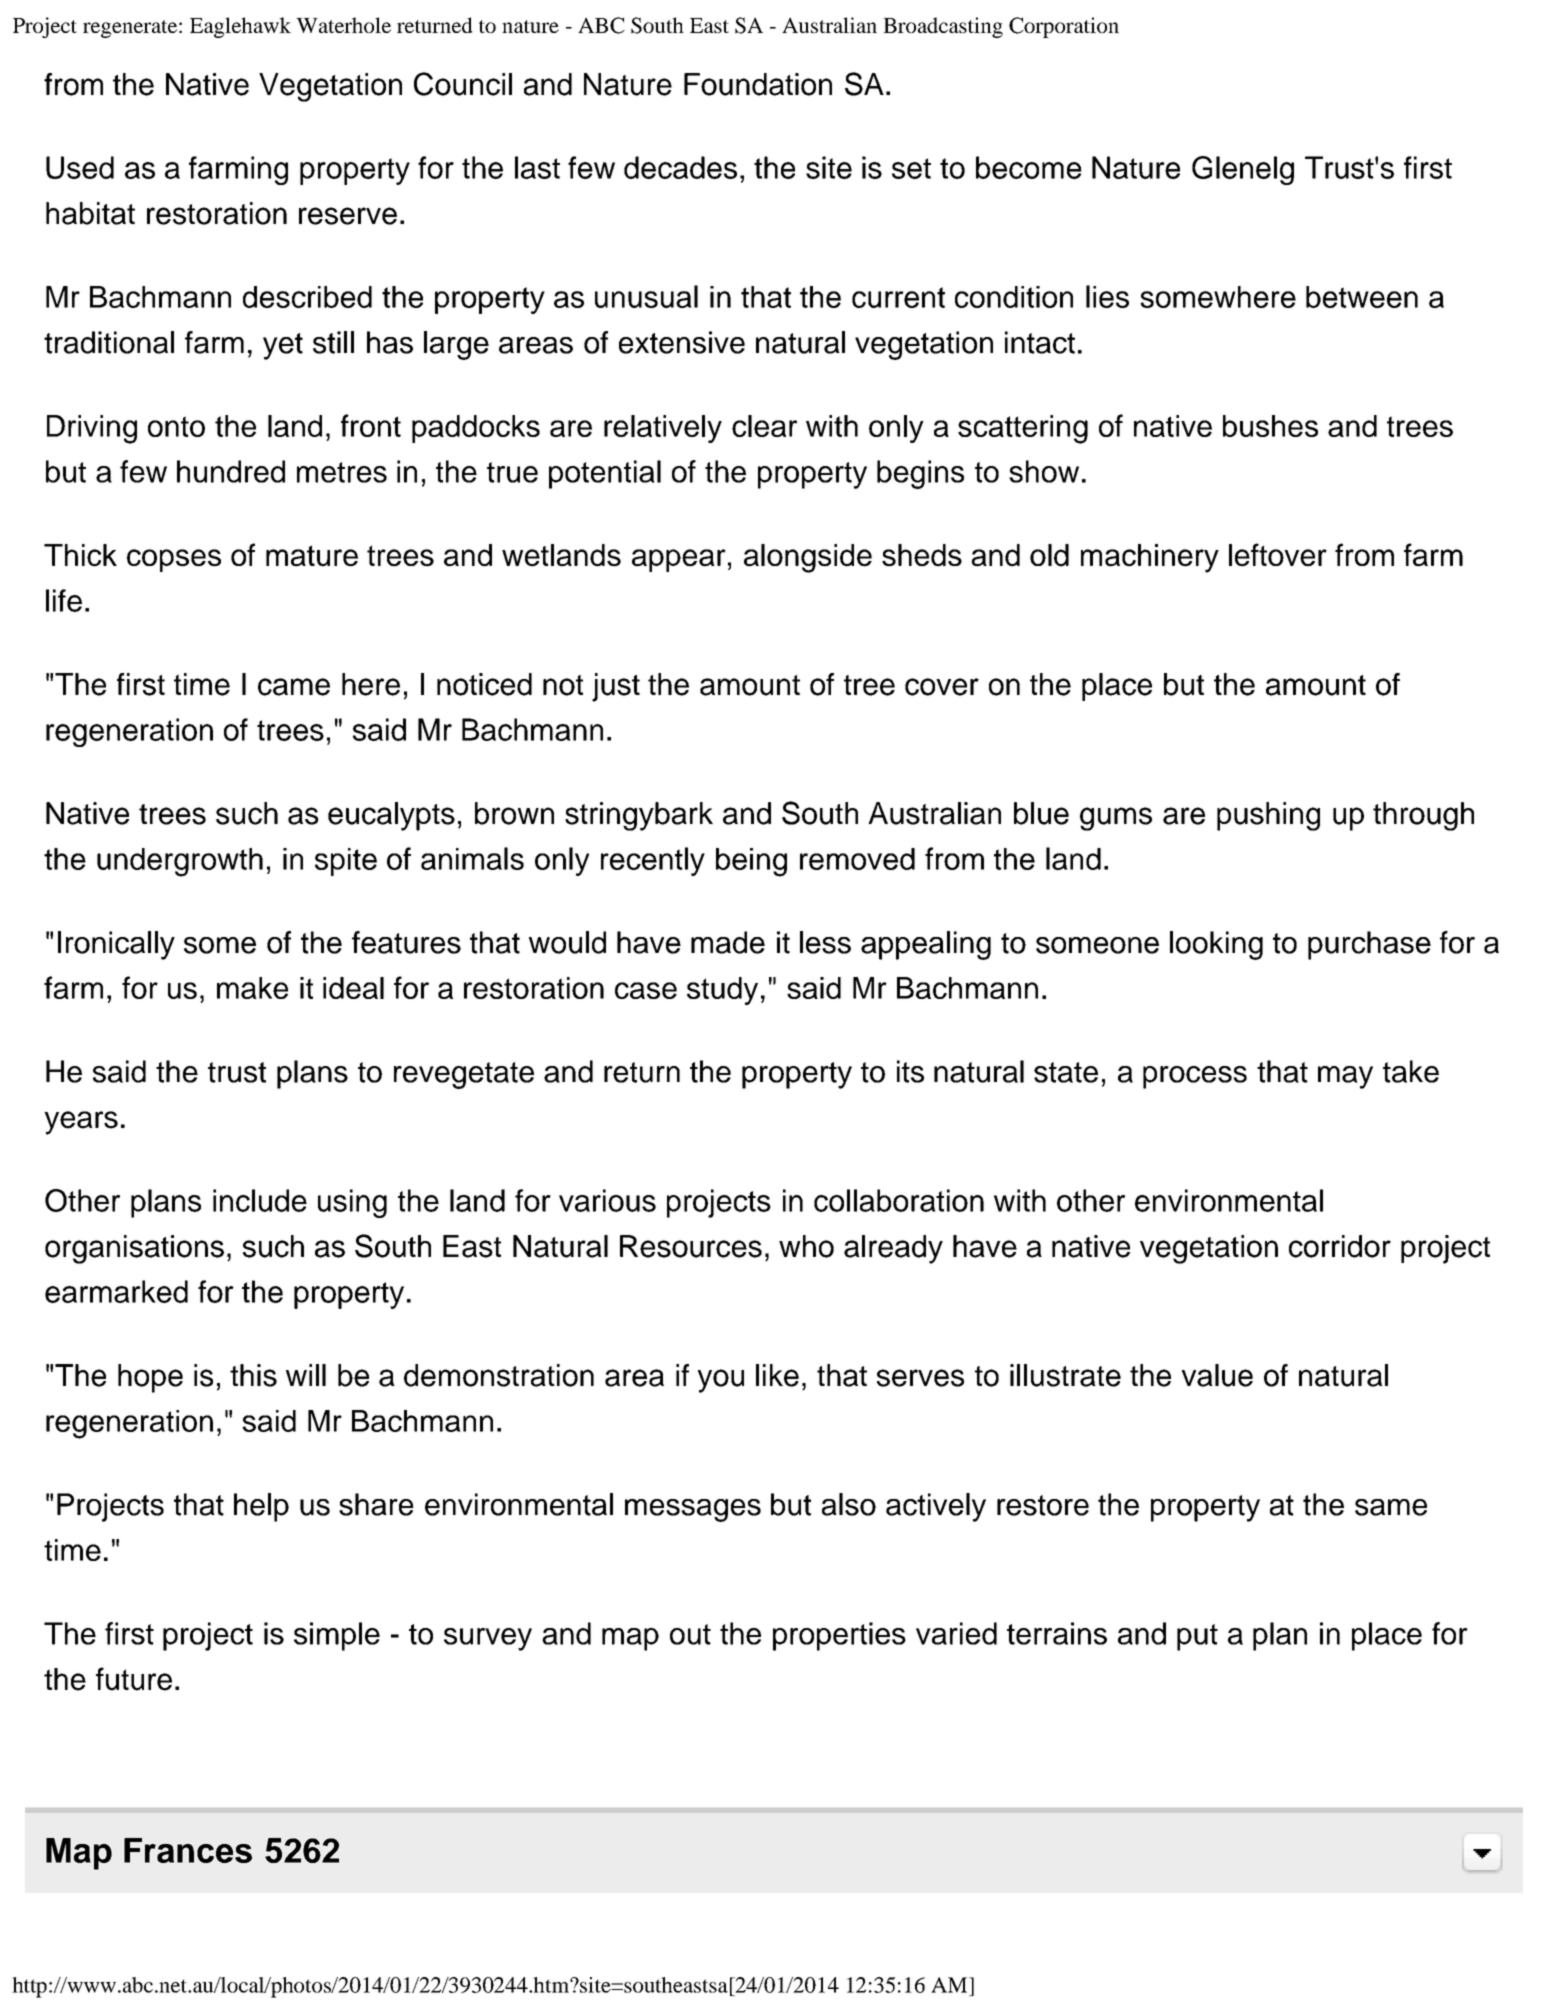 The height and width of the screenshot is (2005, 1549). Describe the element at coordinates (253, 1375) in the screenshot. I see `this` at that location.
